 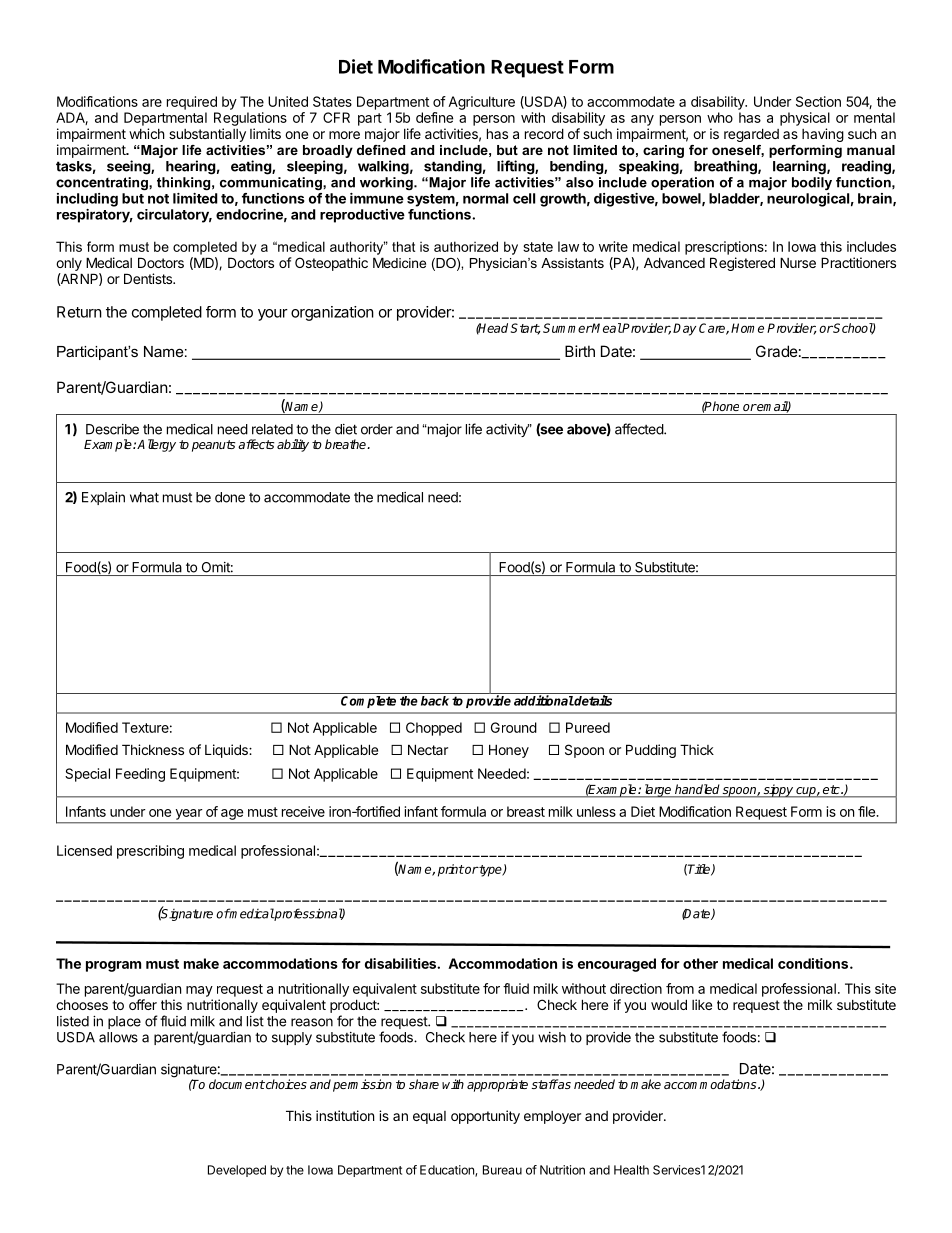 What do you see at coordinates (592, 700) in the screenshot?
I see `details` at bounding box center [592, 700].
